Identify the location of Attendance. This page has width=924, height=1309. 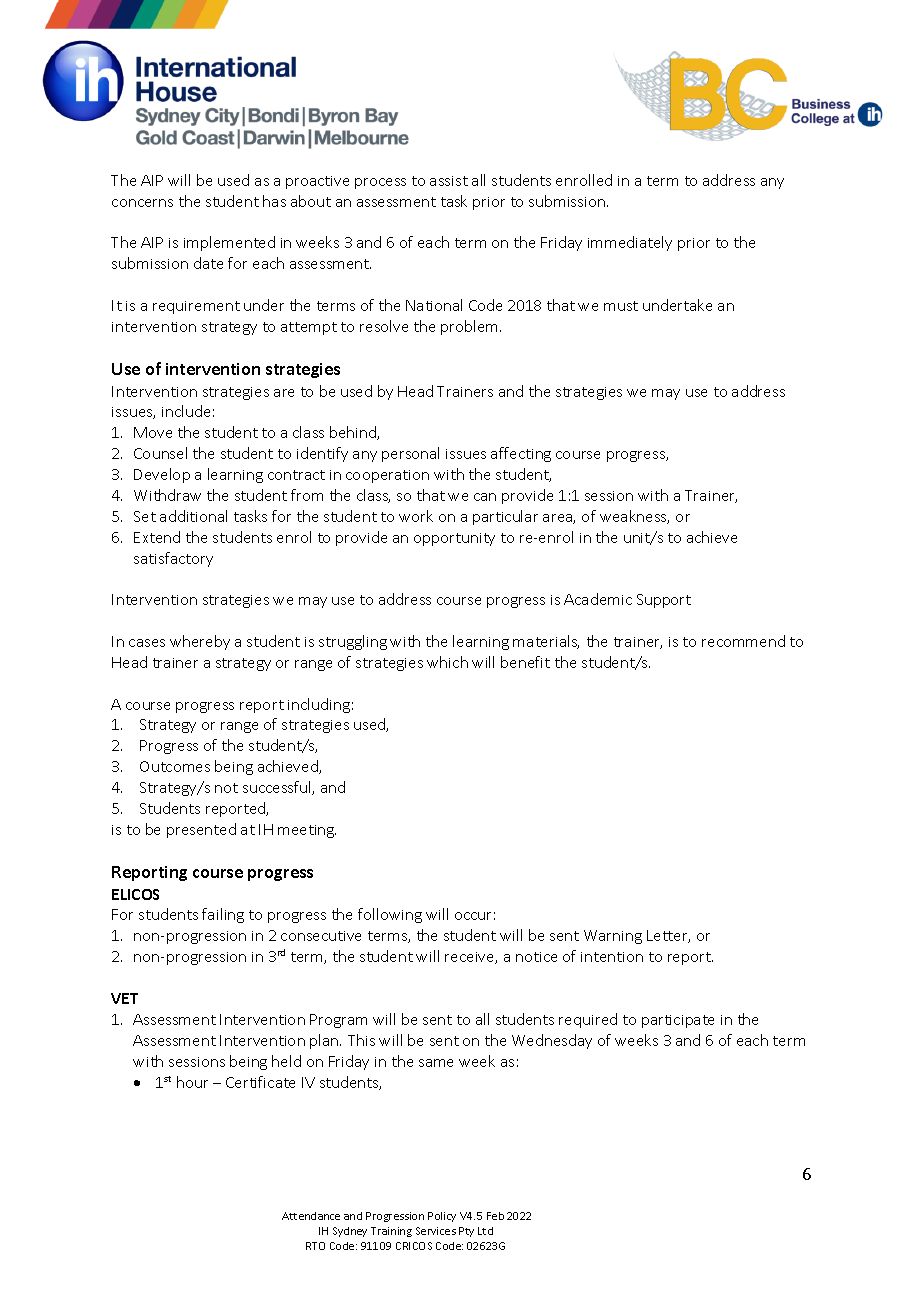
(311, 1216).
